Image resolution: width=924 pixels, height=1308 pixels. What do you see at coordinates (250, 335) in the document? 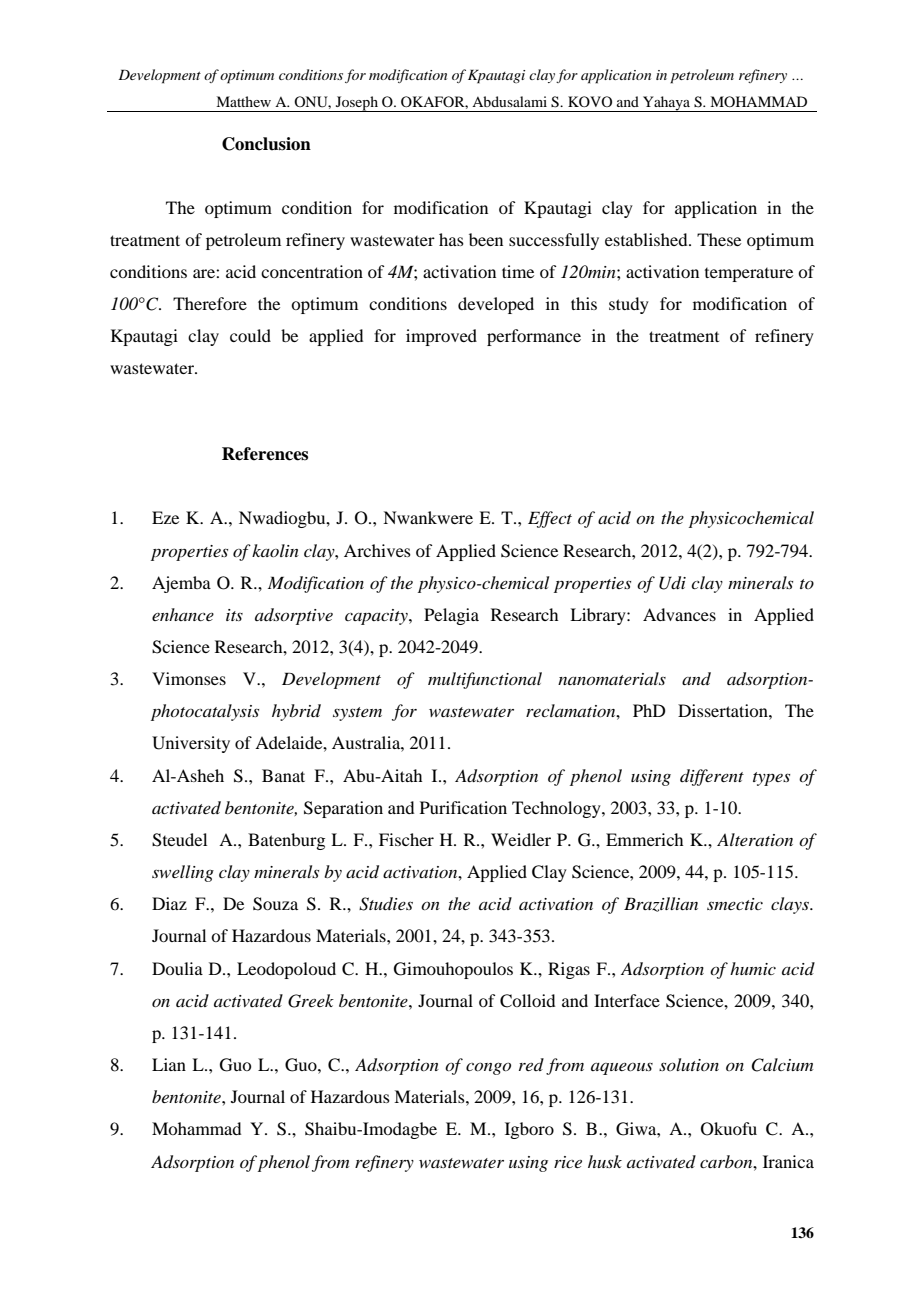
I see `could` at bounding box center [250, 335].
